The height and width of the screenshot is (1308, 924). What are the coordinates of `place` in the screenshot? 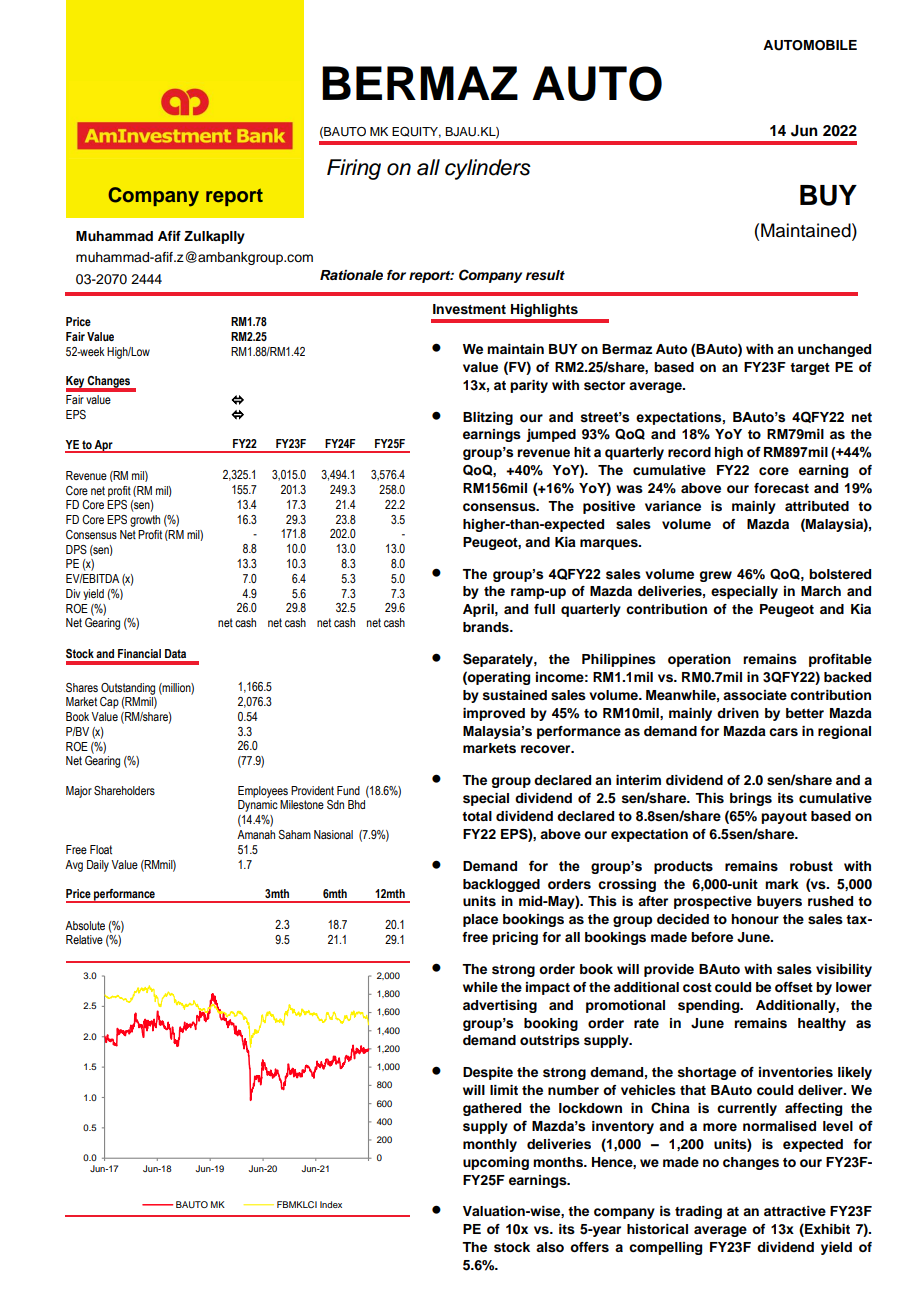 It's located at (480, 920).
